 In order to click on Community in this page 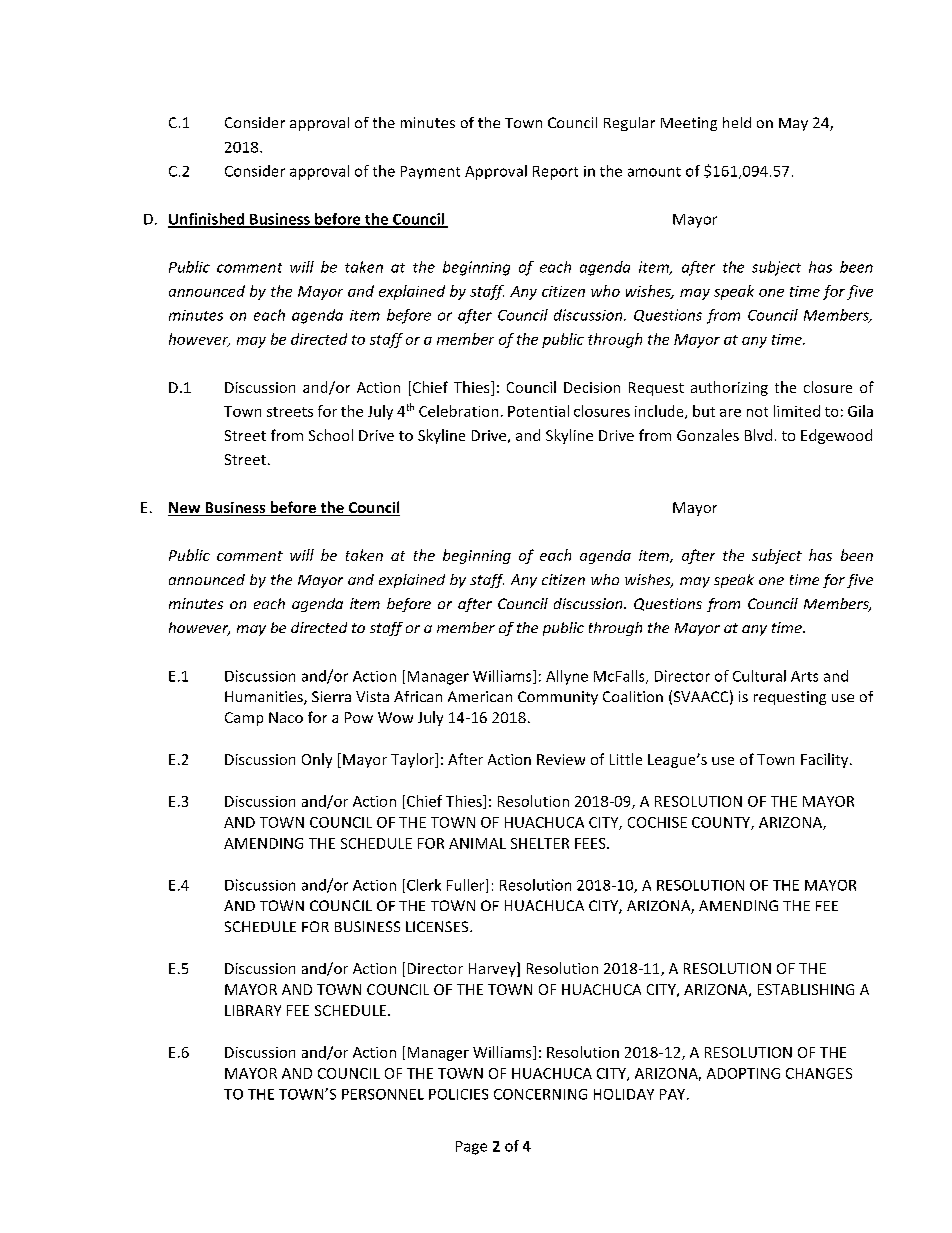, I will do `click(558, 698)`.
